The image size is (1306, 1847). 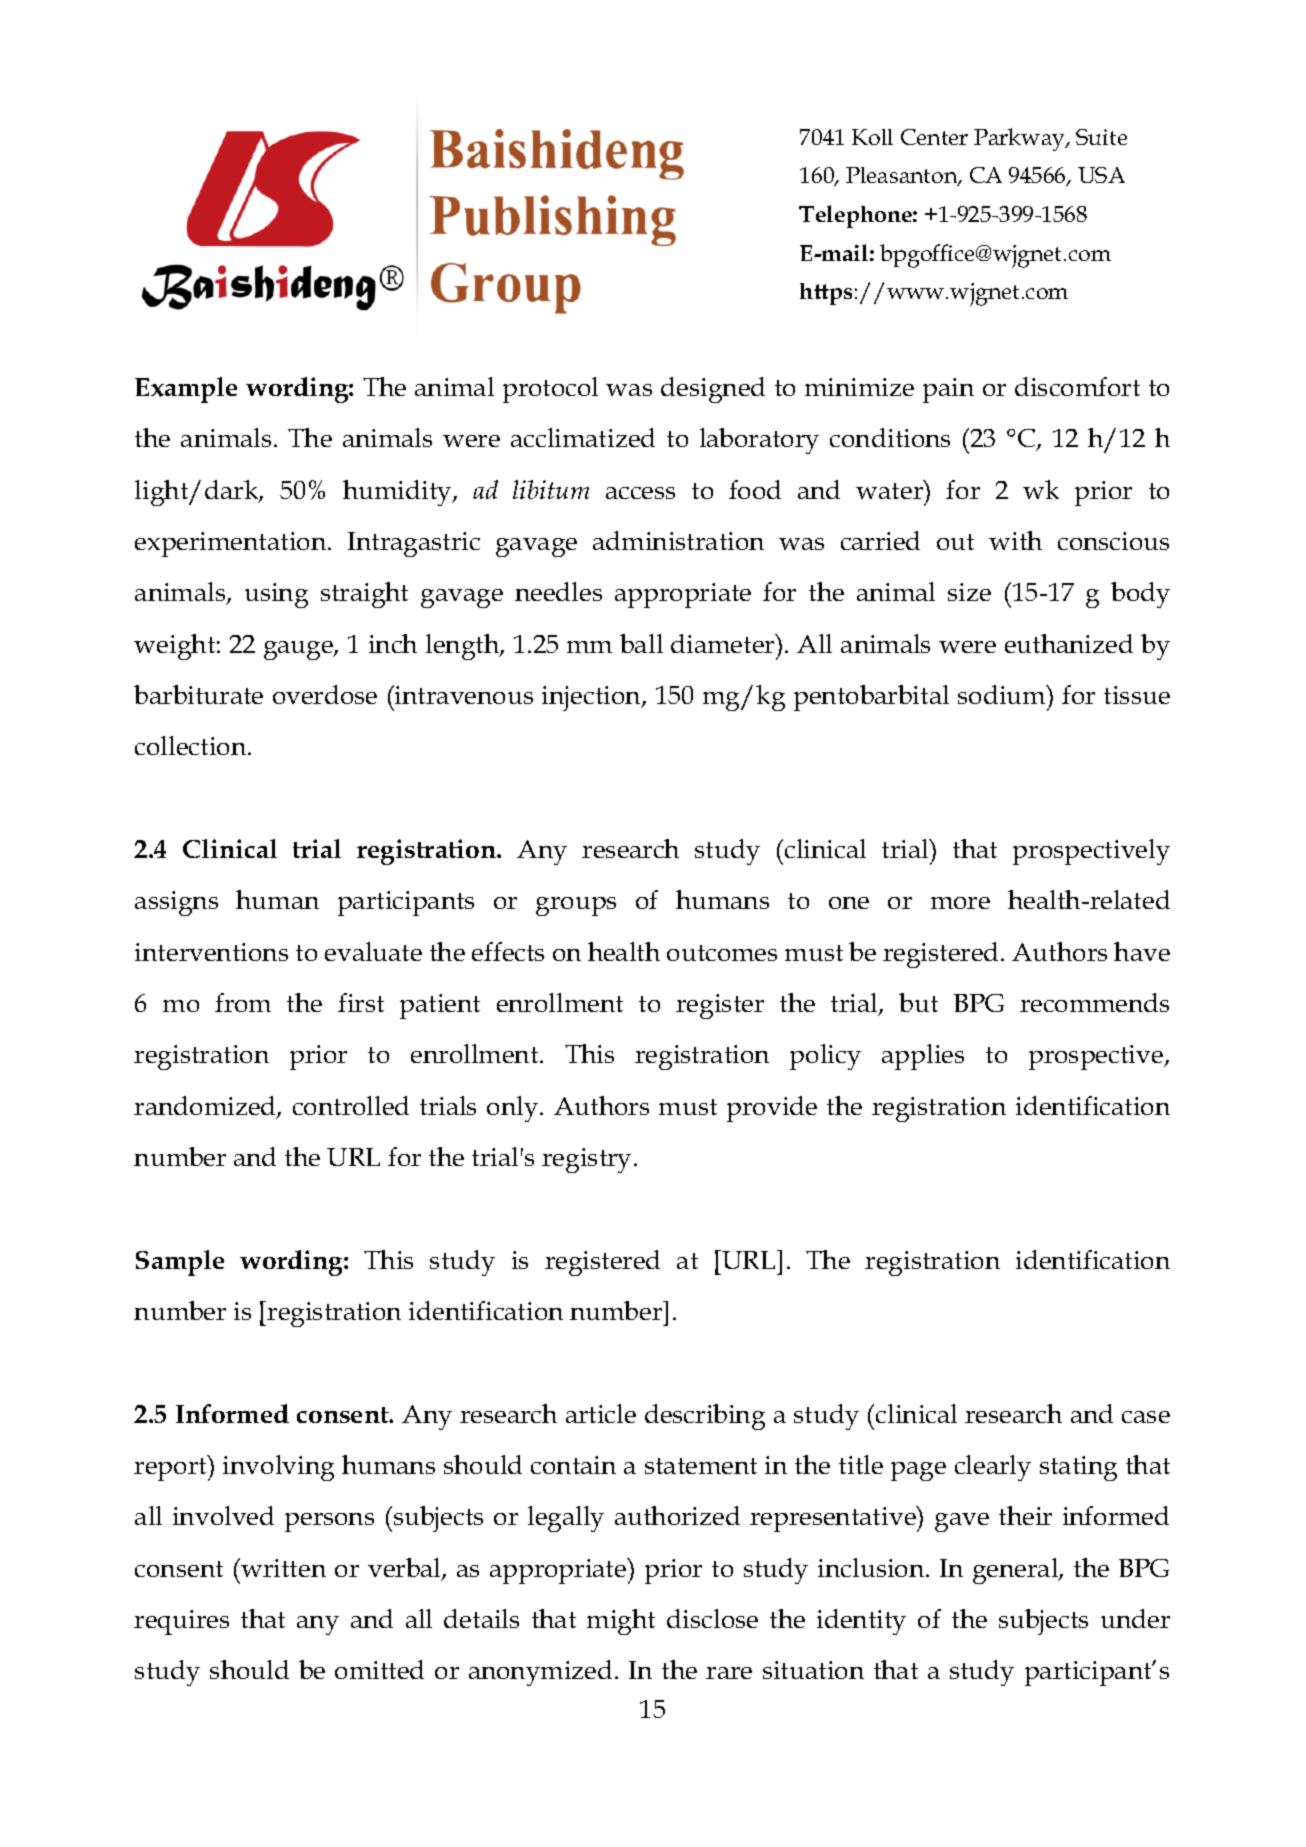 What do you see at coordinates (641, 643) in the screenshot?
I see `ball` at bounding box center [641, 643].
